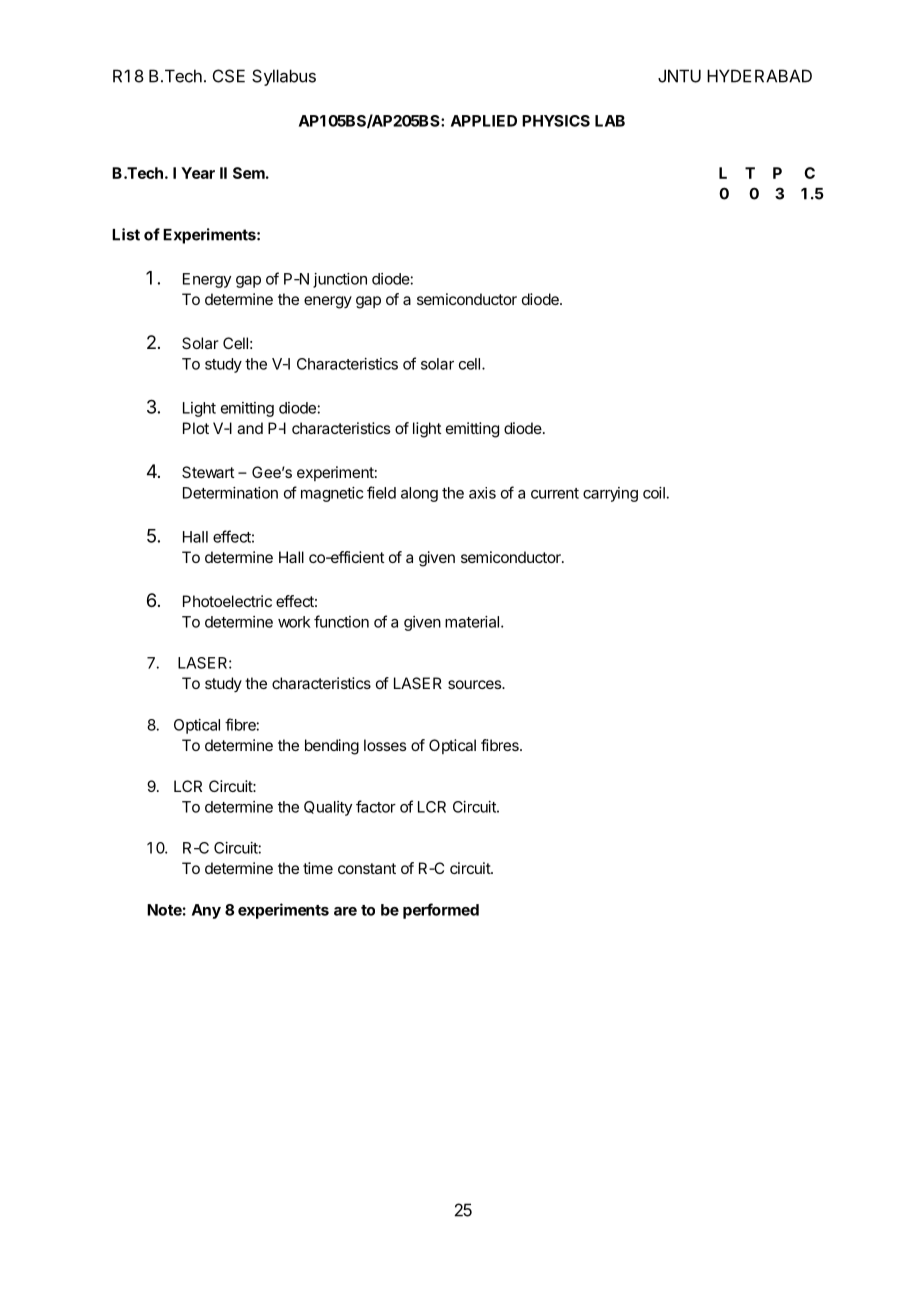 This screenshot has height=1308, width=924. What do you see at coordinates (654, 493) in the screenshot?
I see `coil` at bounding box center [654, 493].
